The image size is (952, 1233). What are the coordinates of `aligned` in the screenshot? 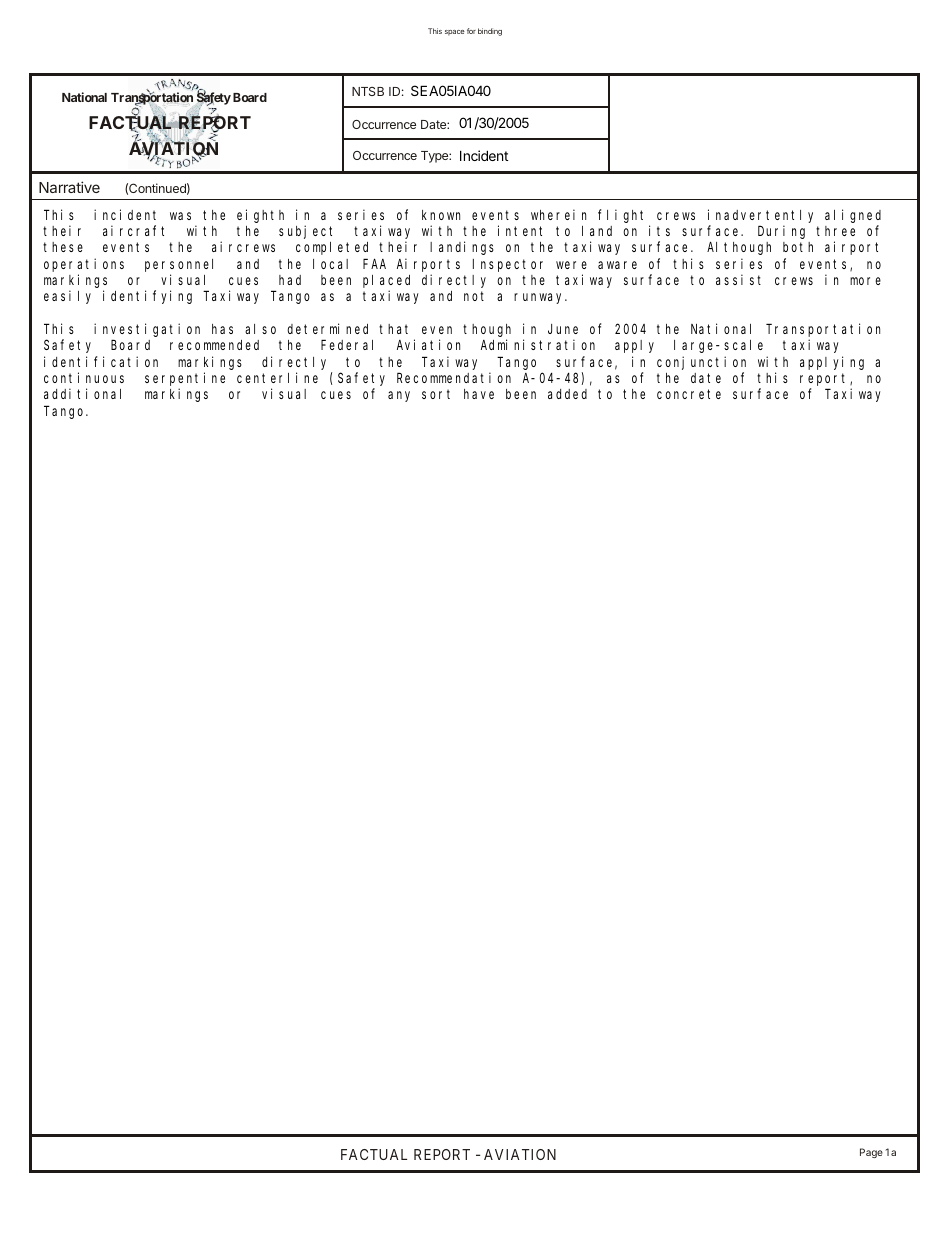 It's located at (853, 216).
